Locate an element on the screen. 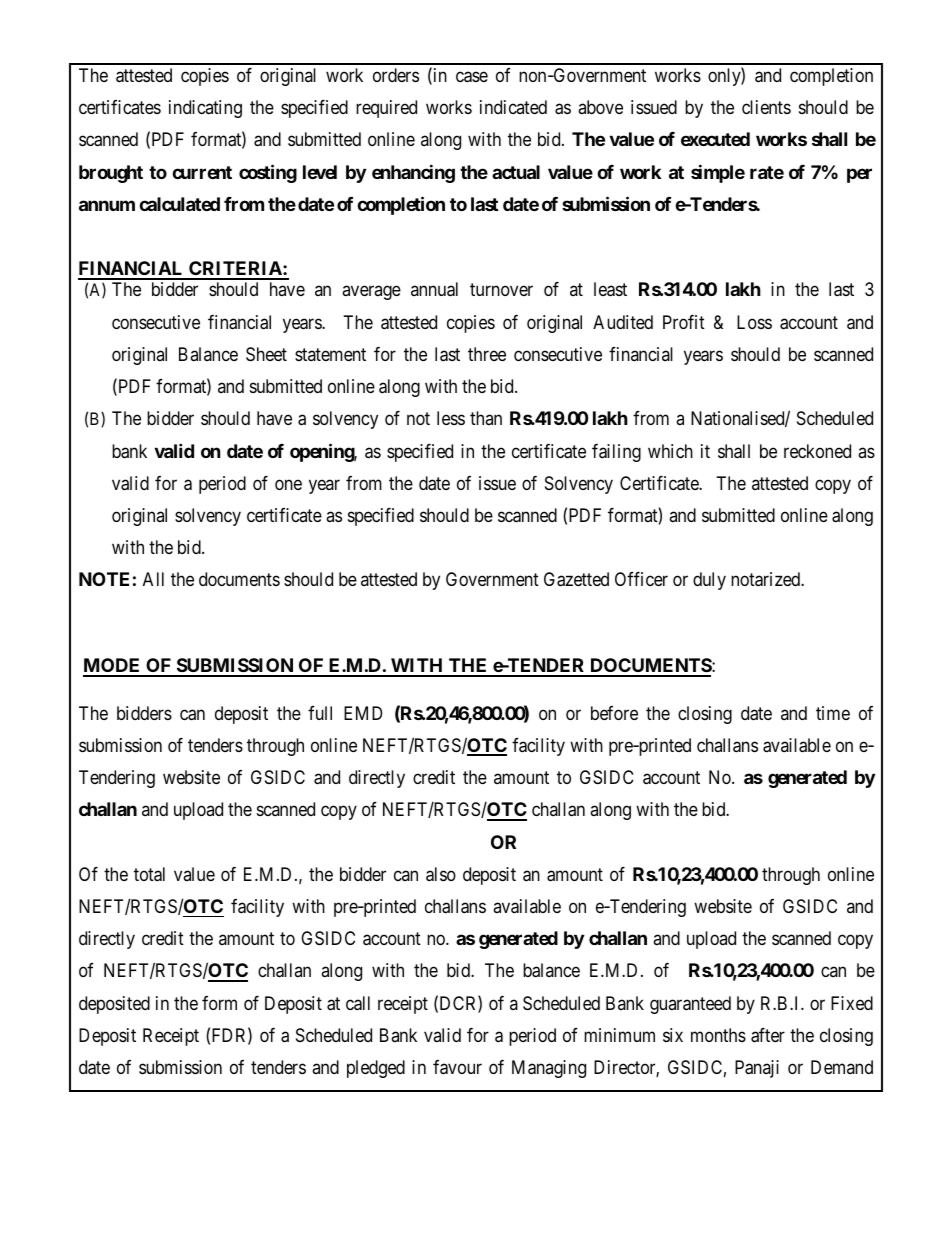 The image size is (952, 1233). duly is located at coordinates (709, 581).
